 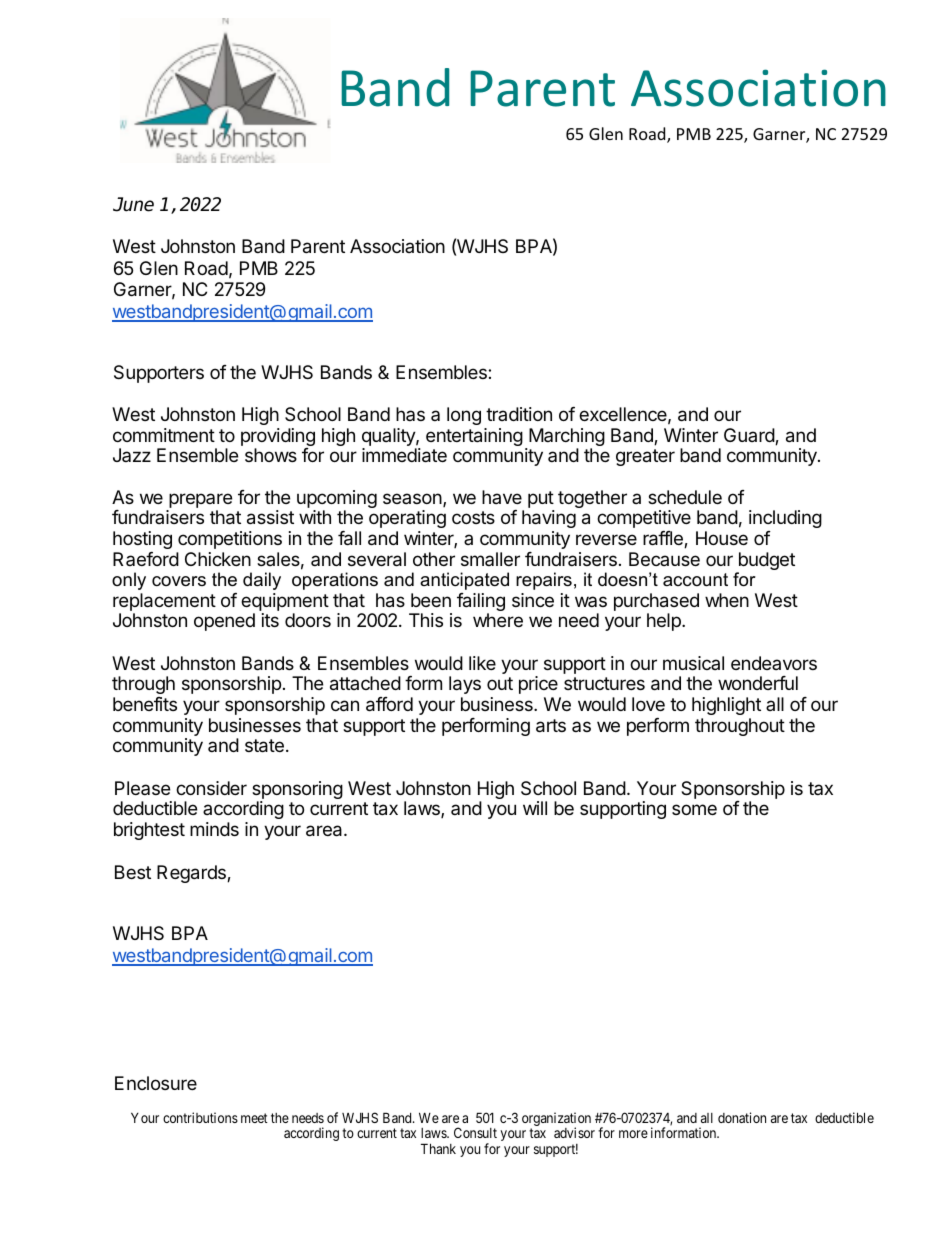 What do you see at coordinates (693, 663) in the screenshot?
I see `musical` at bounding box center [693, 663].
